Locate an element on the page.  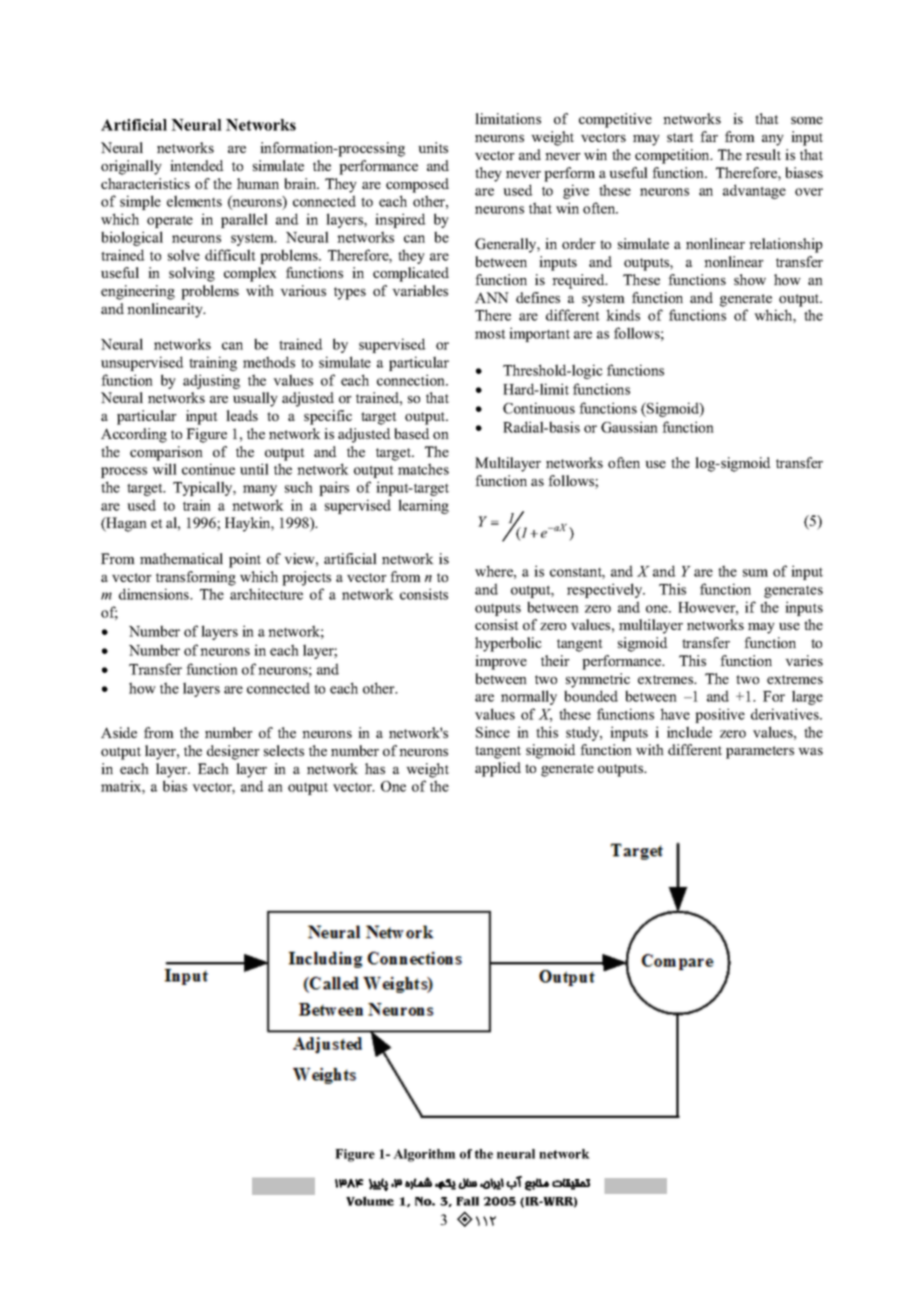
intended is located at coordinates (197, 165).
